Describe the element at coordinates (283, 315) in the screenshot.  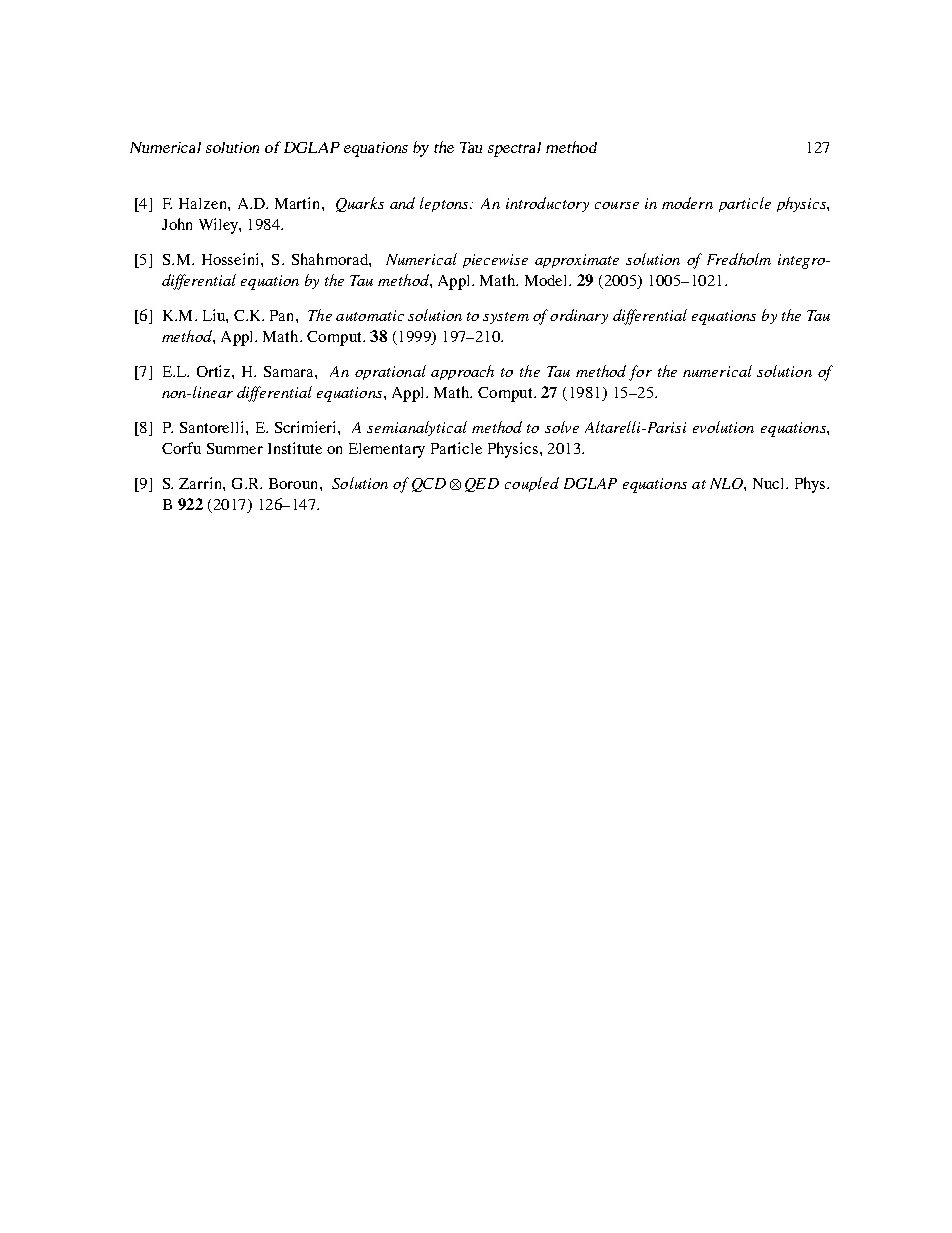
I see `Pan` at that location.
